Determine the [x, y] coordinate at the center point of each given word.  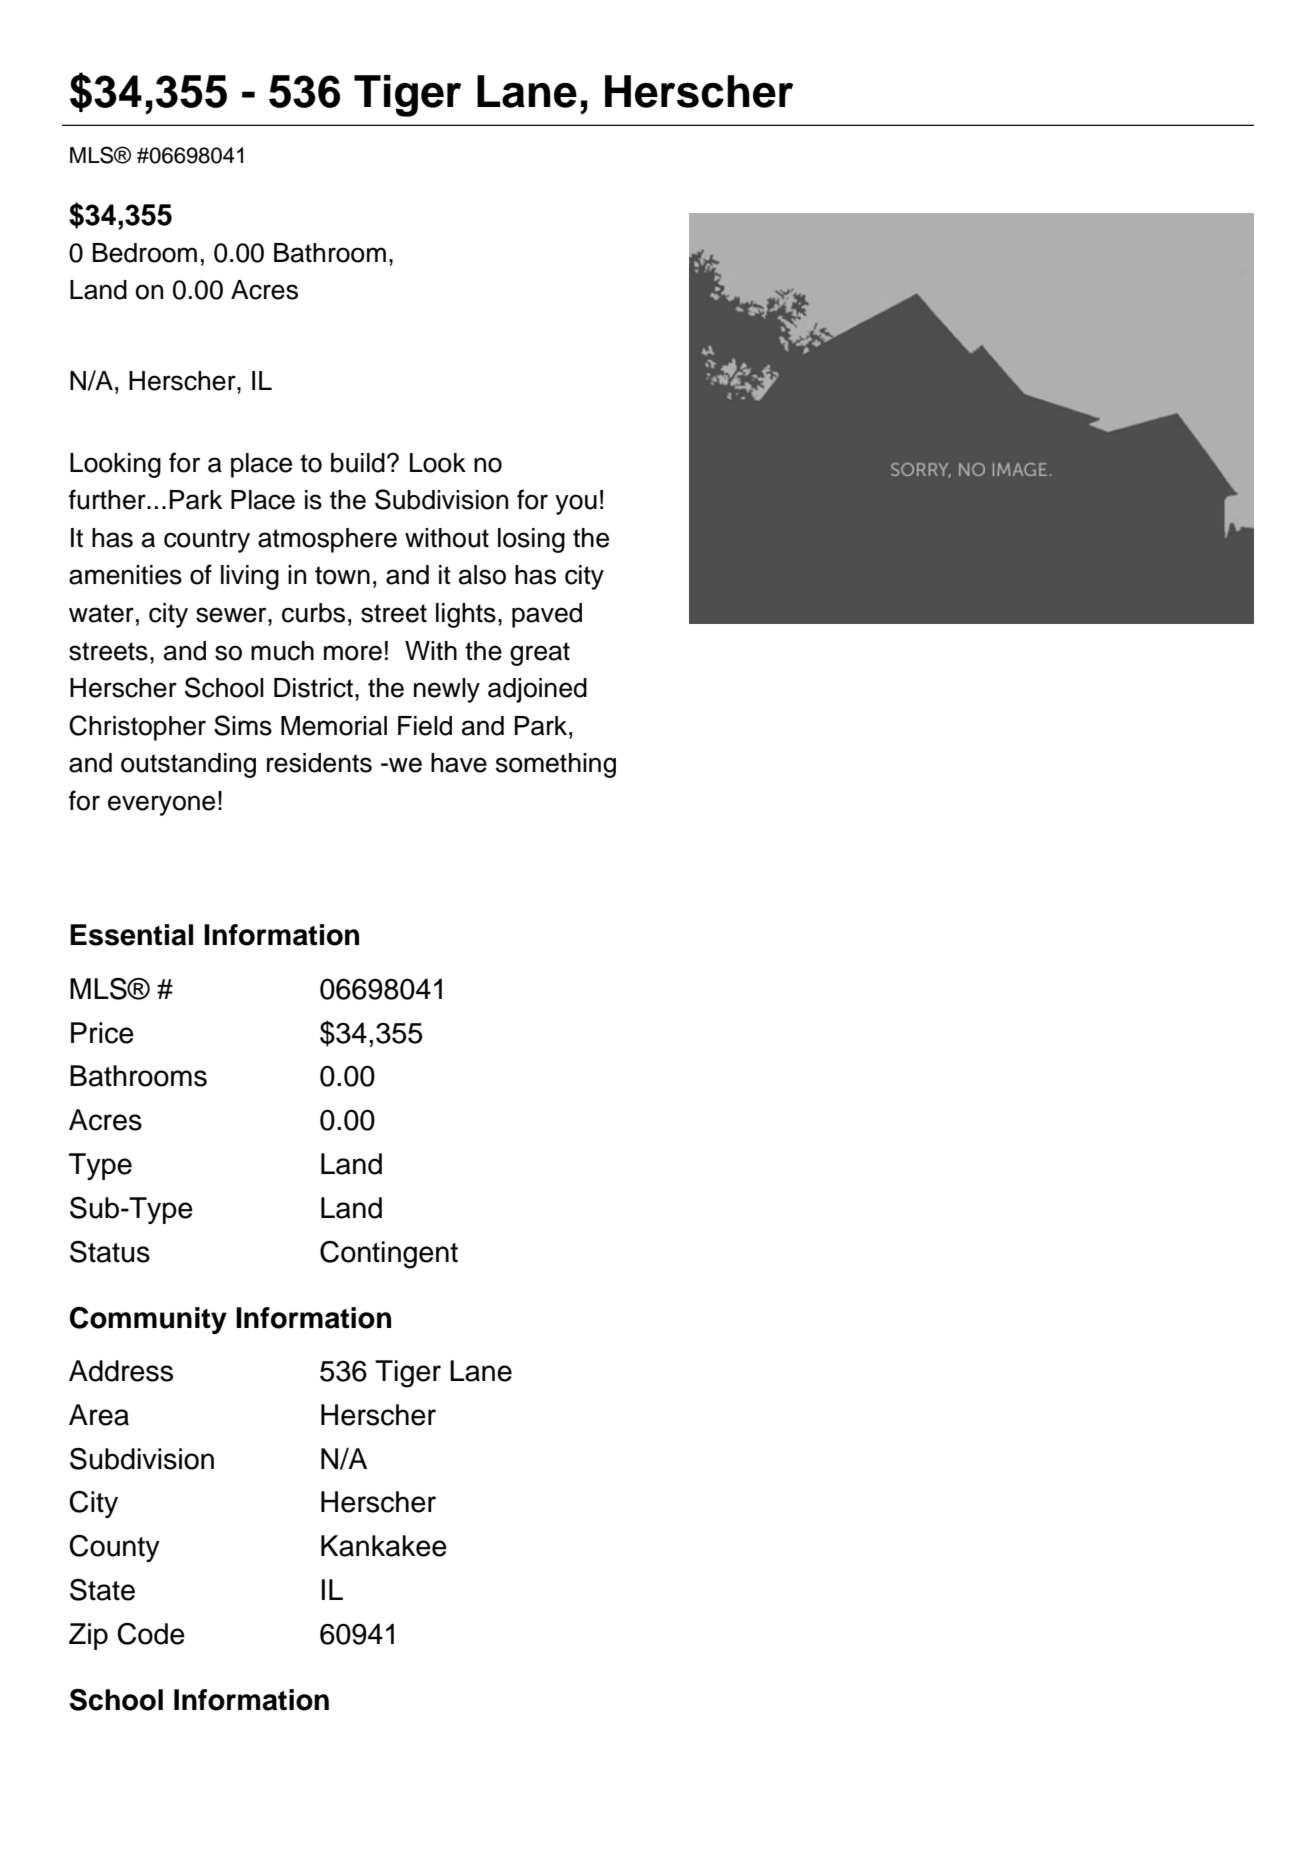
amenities [125, 575]
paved [547, 615]
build [358, 463]
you [576, 504]
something [556, 765]
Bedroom [145, 253]
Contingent [389, 1255]
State [102, 1590]
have [459, 763]
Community [148, 1320]
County [115, 1548]
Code [151, 1634]
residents [319, 763]
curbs [313, 613]
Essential [131, 935]
